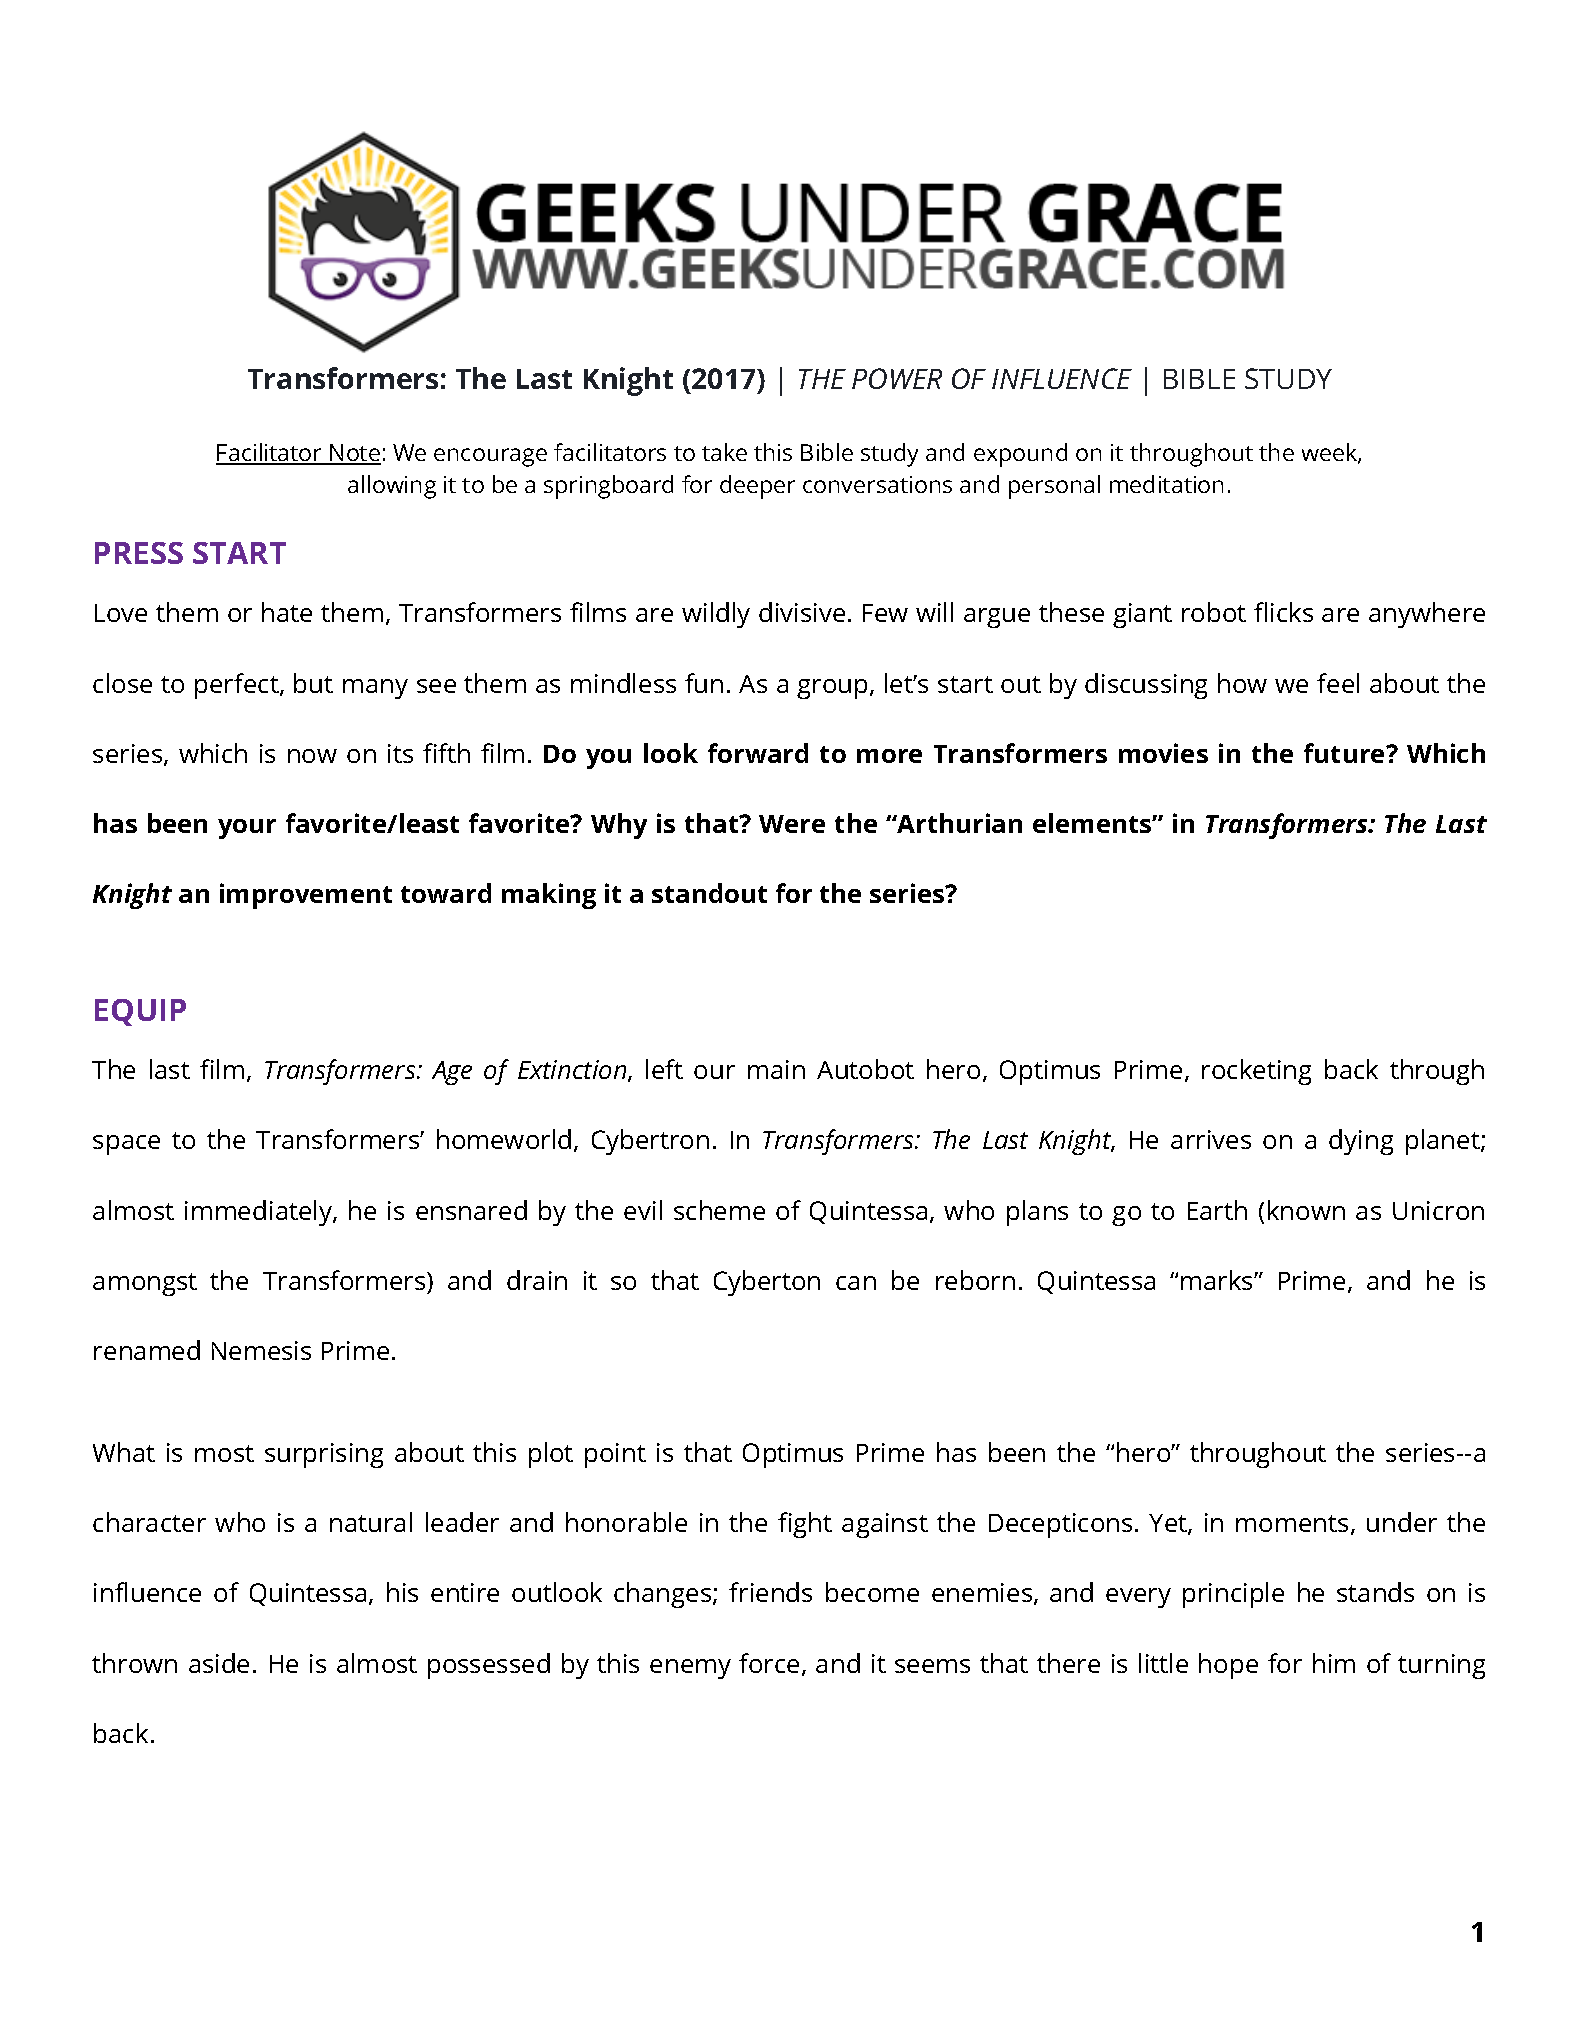 Image resolution: width=1580 pixels, height=2044 pixels. Describe the element at coordinates (1334, 1663) in the screenshot. I see `him` at that location.
